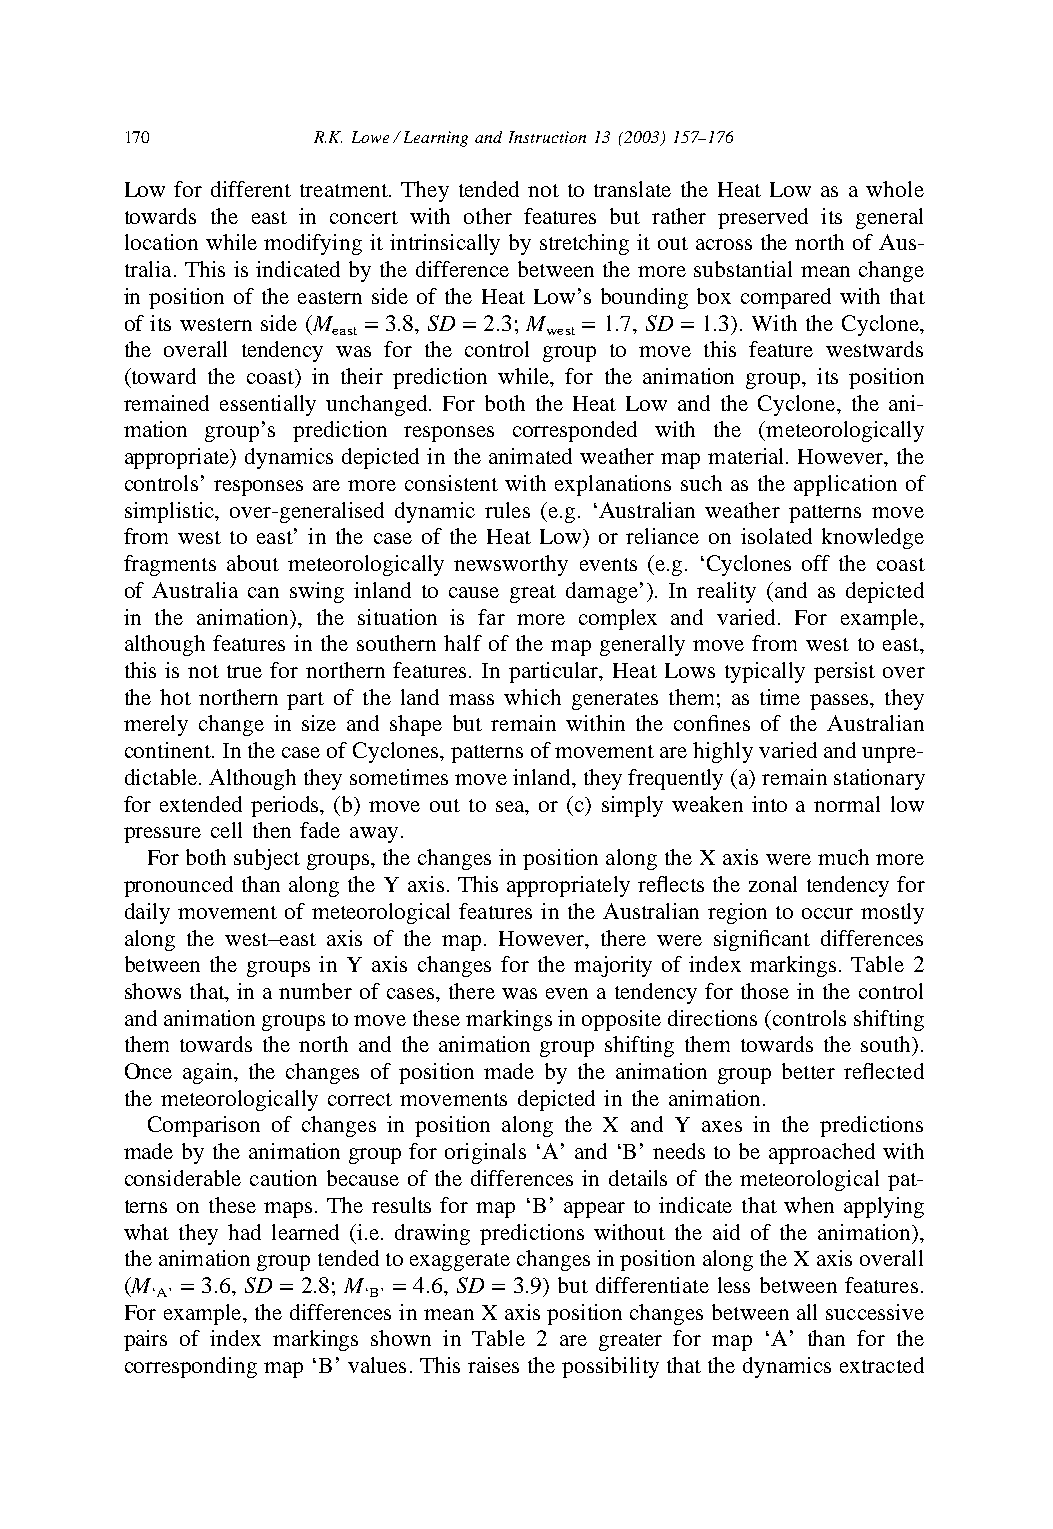  What do you see at coordinates (161, 242) in the screenshot?
I see `location` at bounding box center [161, 242].
